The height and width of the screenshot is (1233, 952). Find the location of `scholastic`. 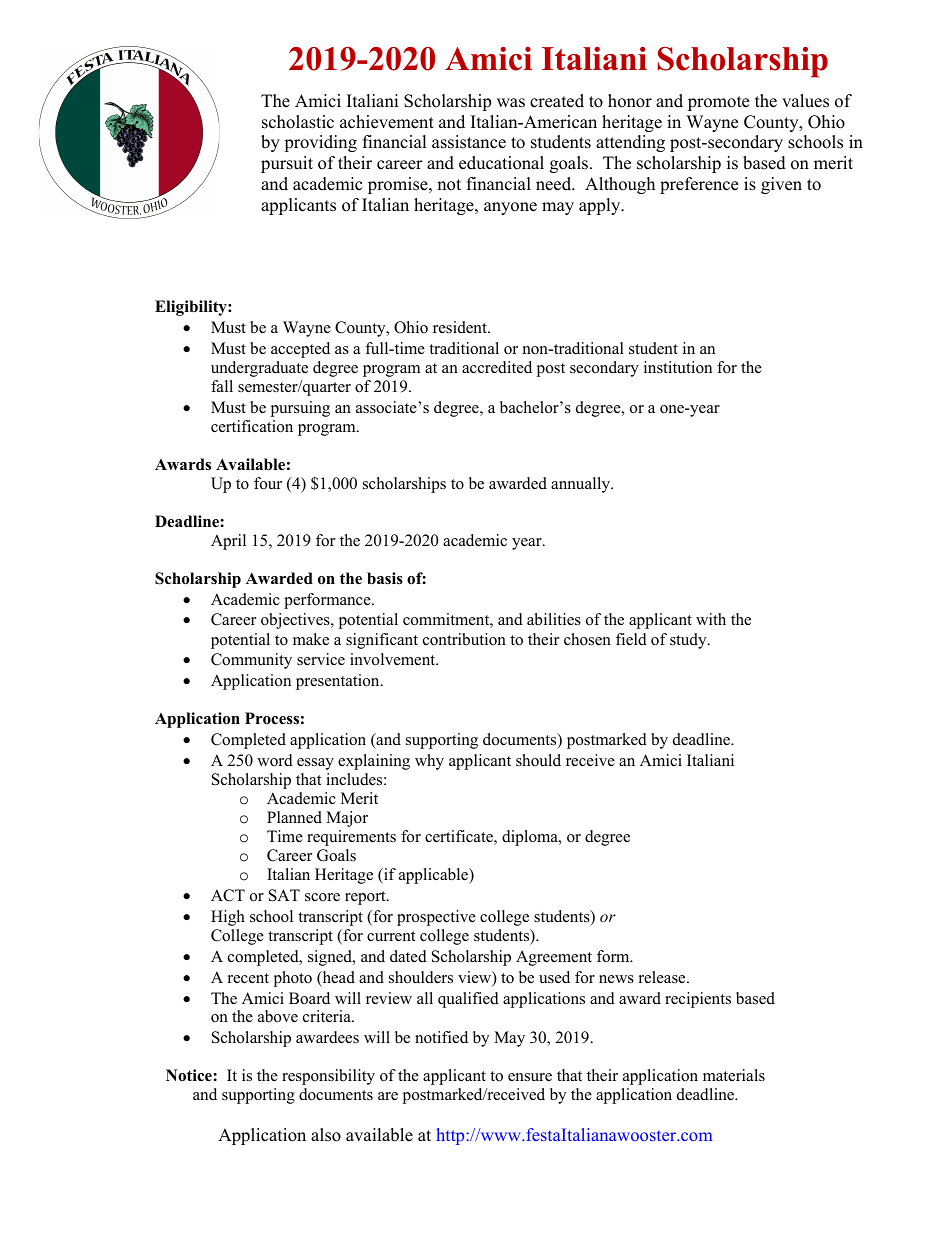

scholastic is located at coordinates (298, 122).
